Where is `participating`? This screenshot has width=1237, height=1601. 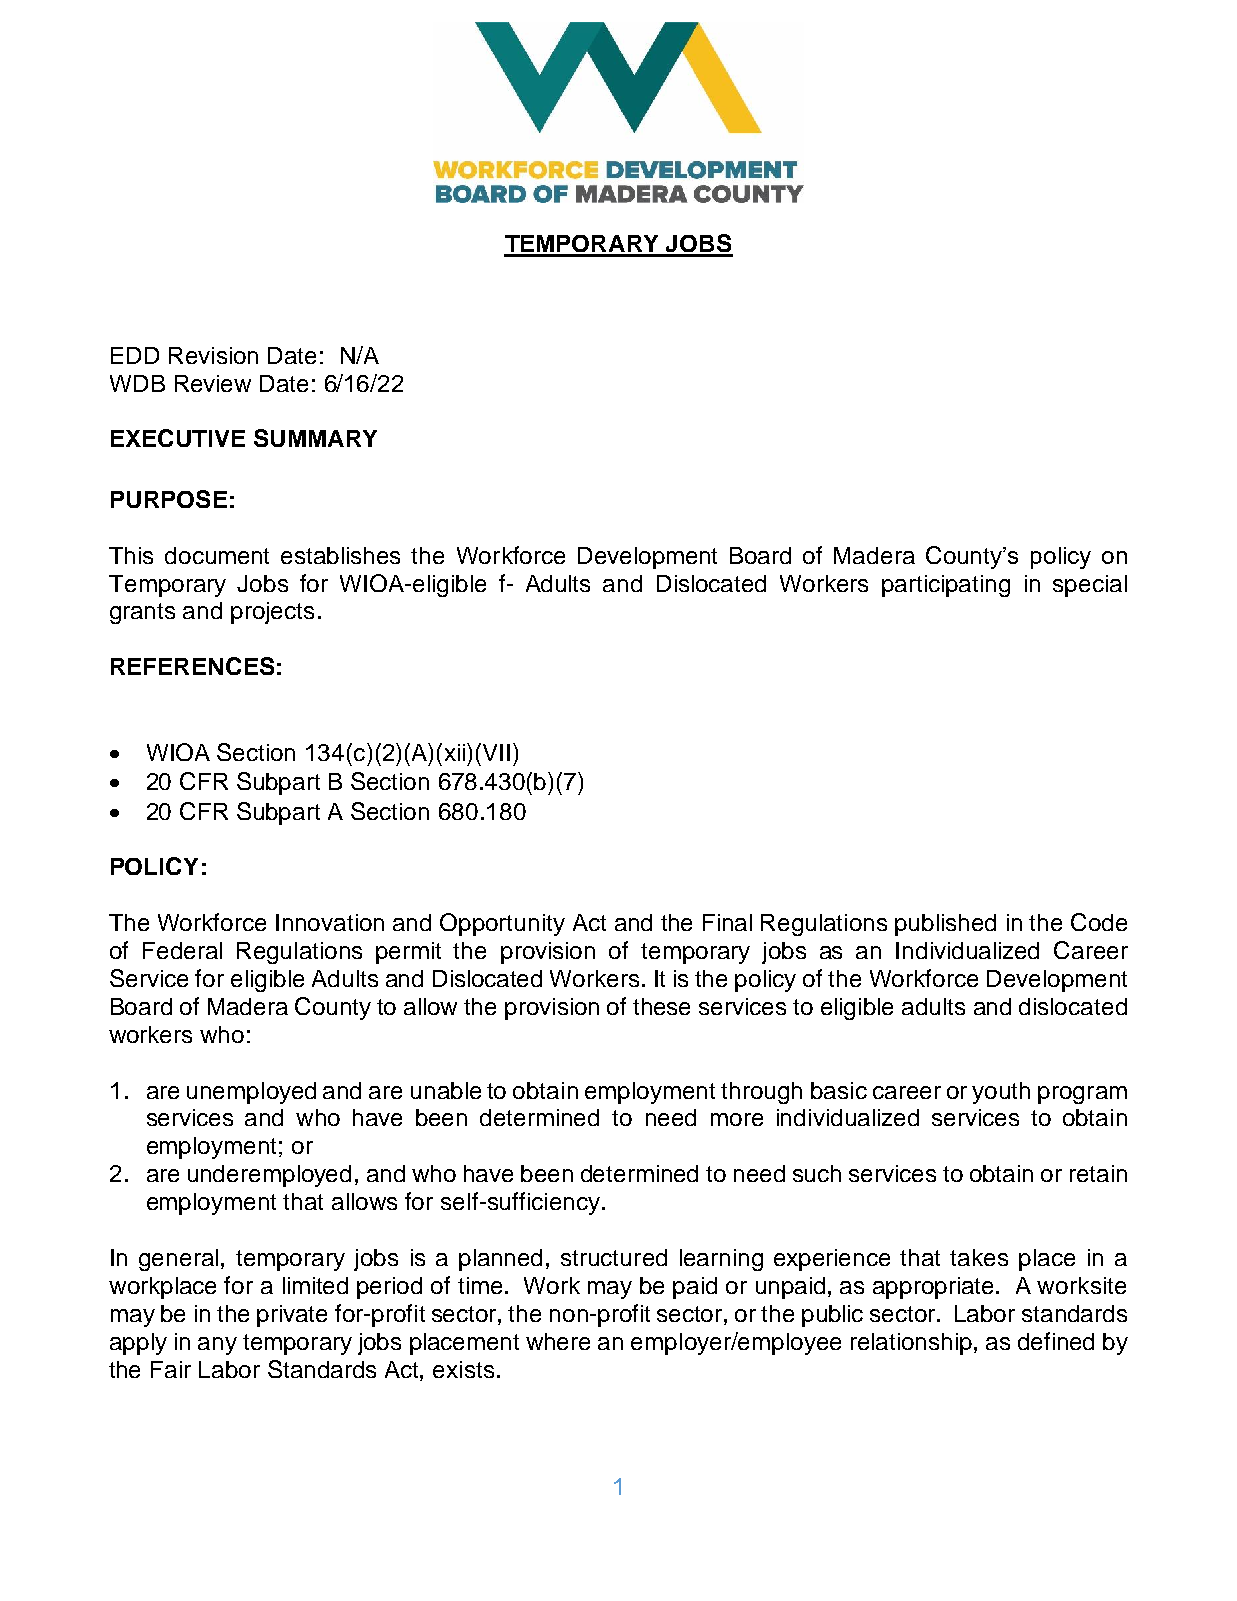 participating is located at coordinates (946, 586).
